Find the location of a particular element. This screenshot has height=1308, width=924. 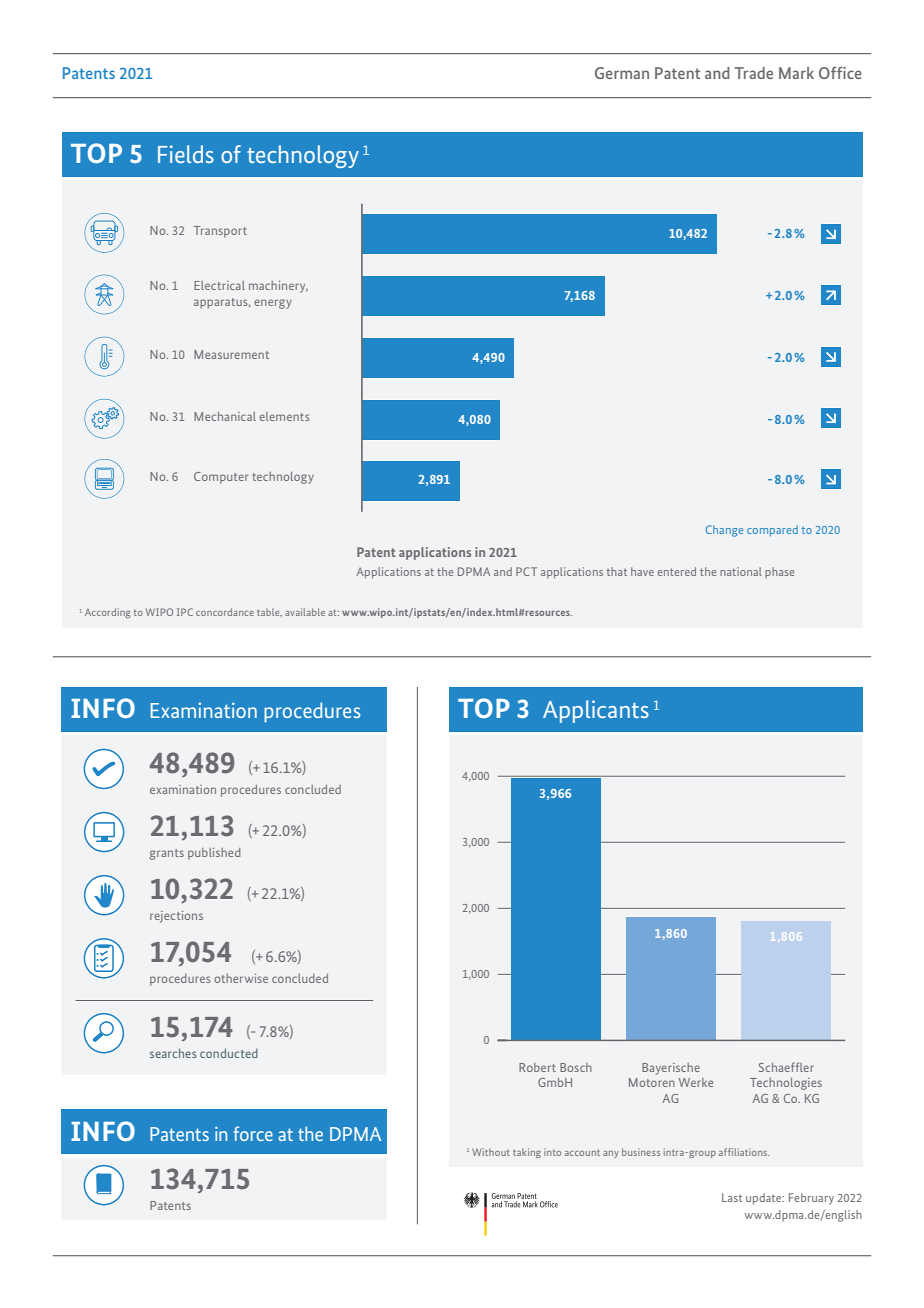

German is located at coordinates (622, 73).
